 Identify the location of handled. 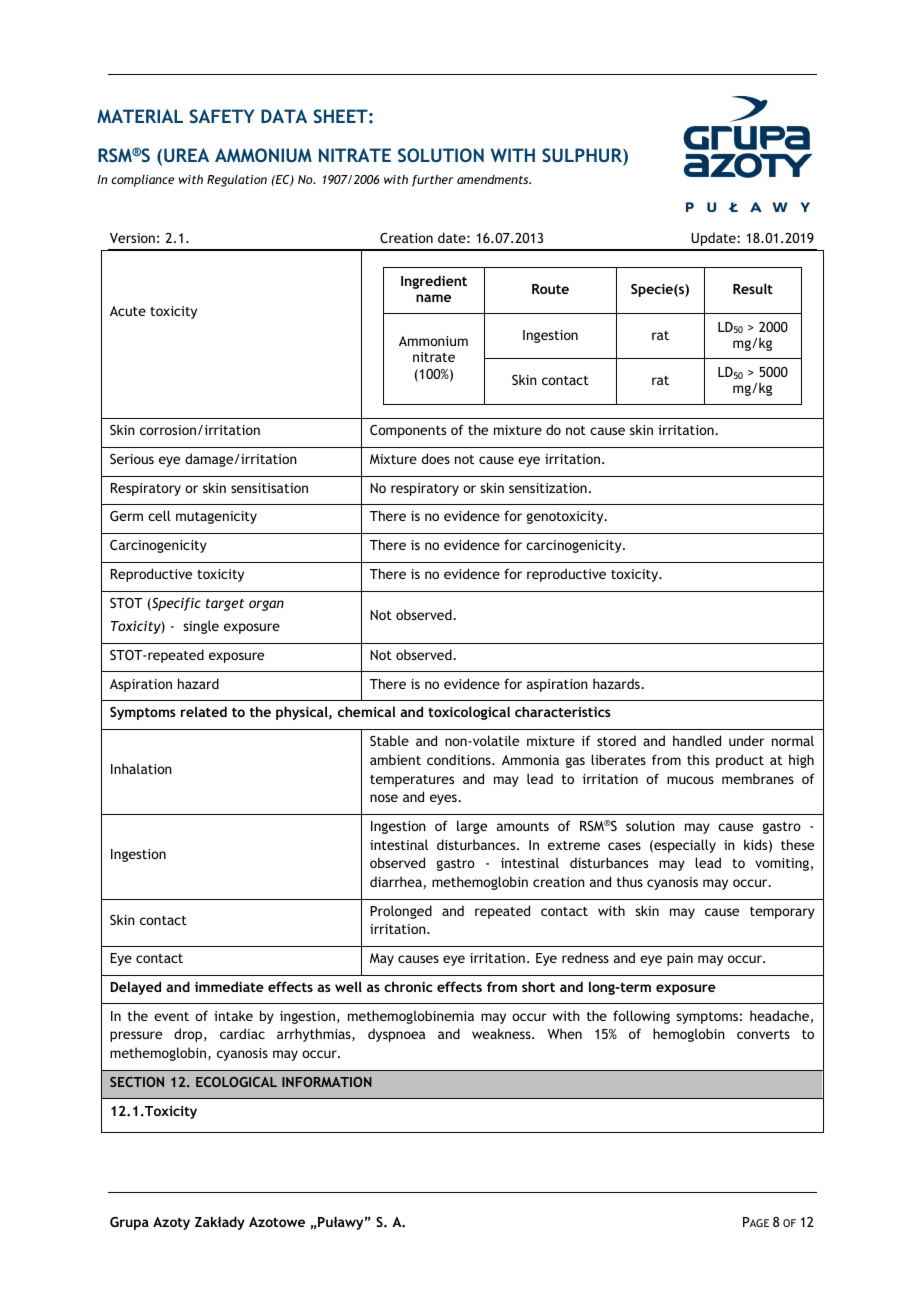
(697, 740).
